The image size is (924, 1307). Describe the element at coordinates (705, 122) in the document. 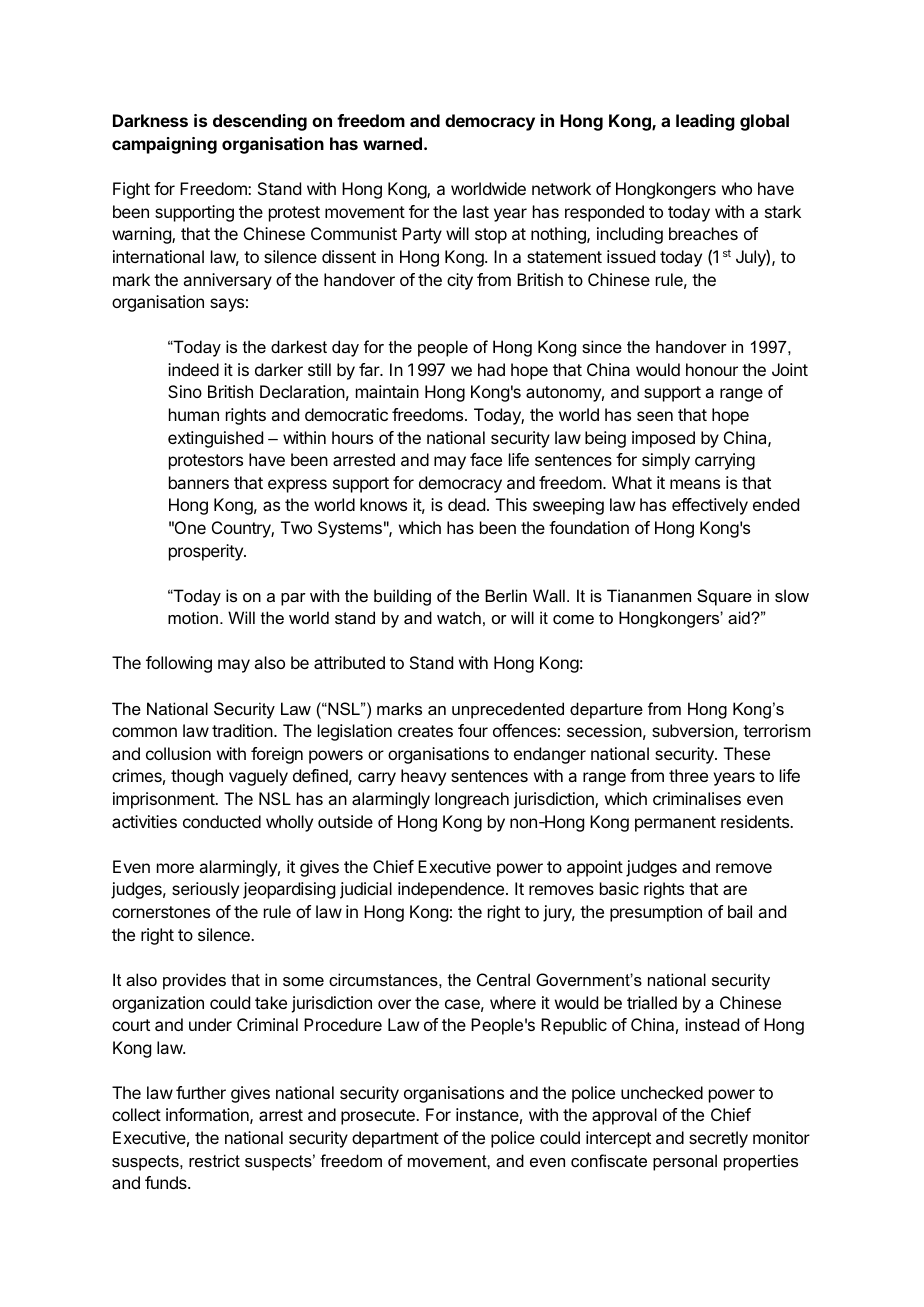

I see `leading` at that location.
